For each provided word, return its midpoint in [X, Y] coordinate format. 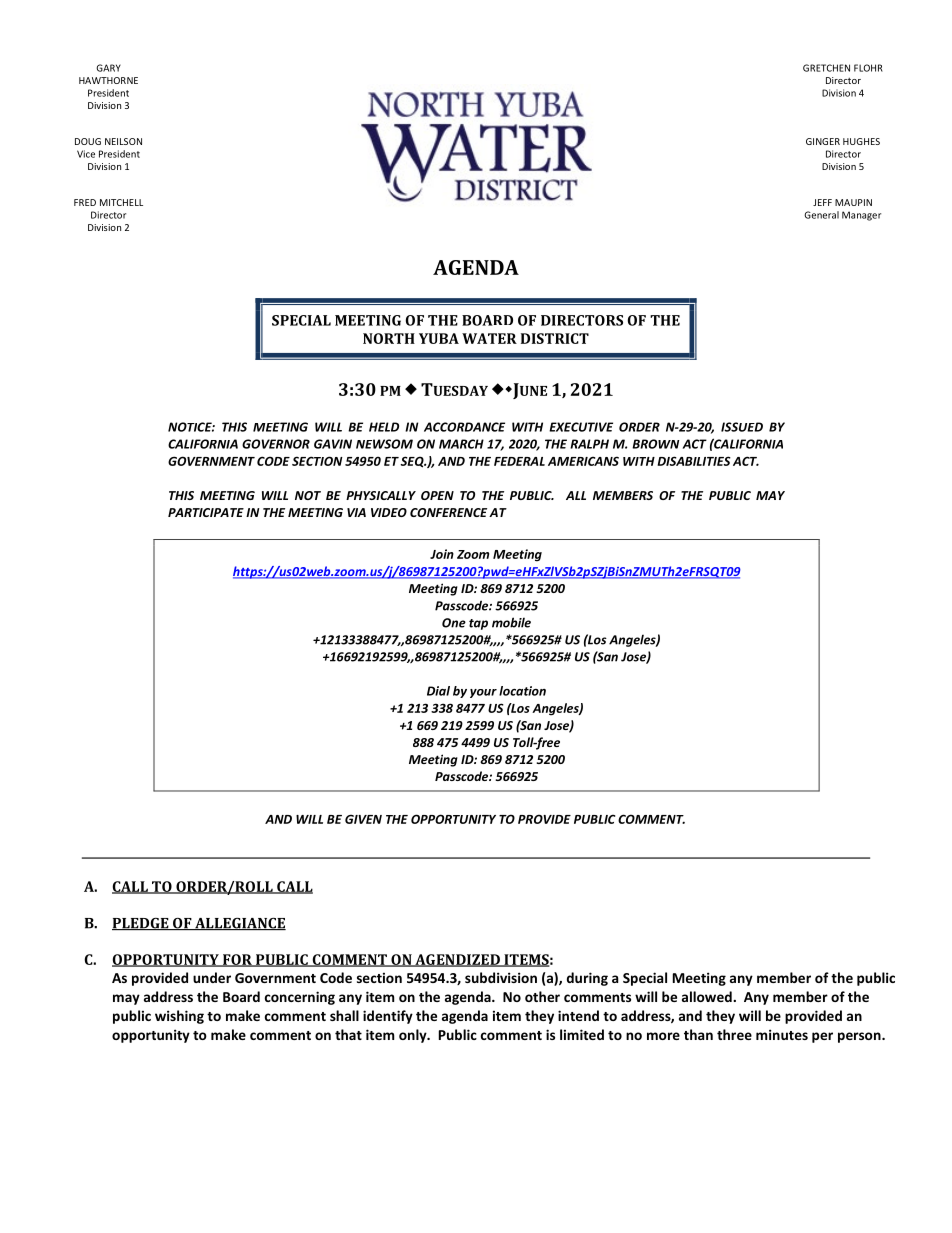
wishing [179, 1017]
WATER [489, 338]
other [542, 996]
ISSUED [742, 427]
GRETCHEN [826, 68]
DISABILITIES [694, 461]
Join [442, 554]
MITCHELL [121, 202]
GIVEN [363, 819]
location [522, 691]
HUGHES [861, 141]
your [483, 693]
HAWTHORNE [108, 80]
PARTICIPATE [206, 512]
